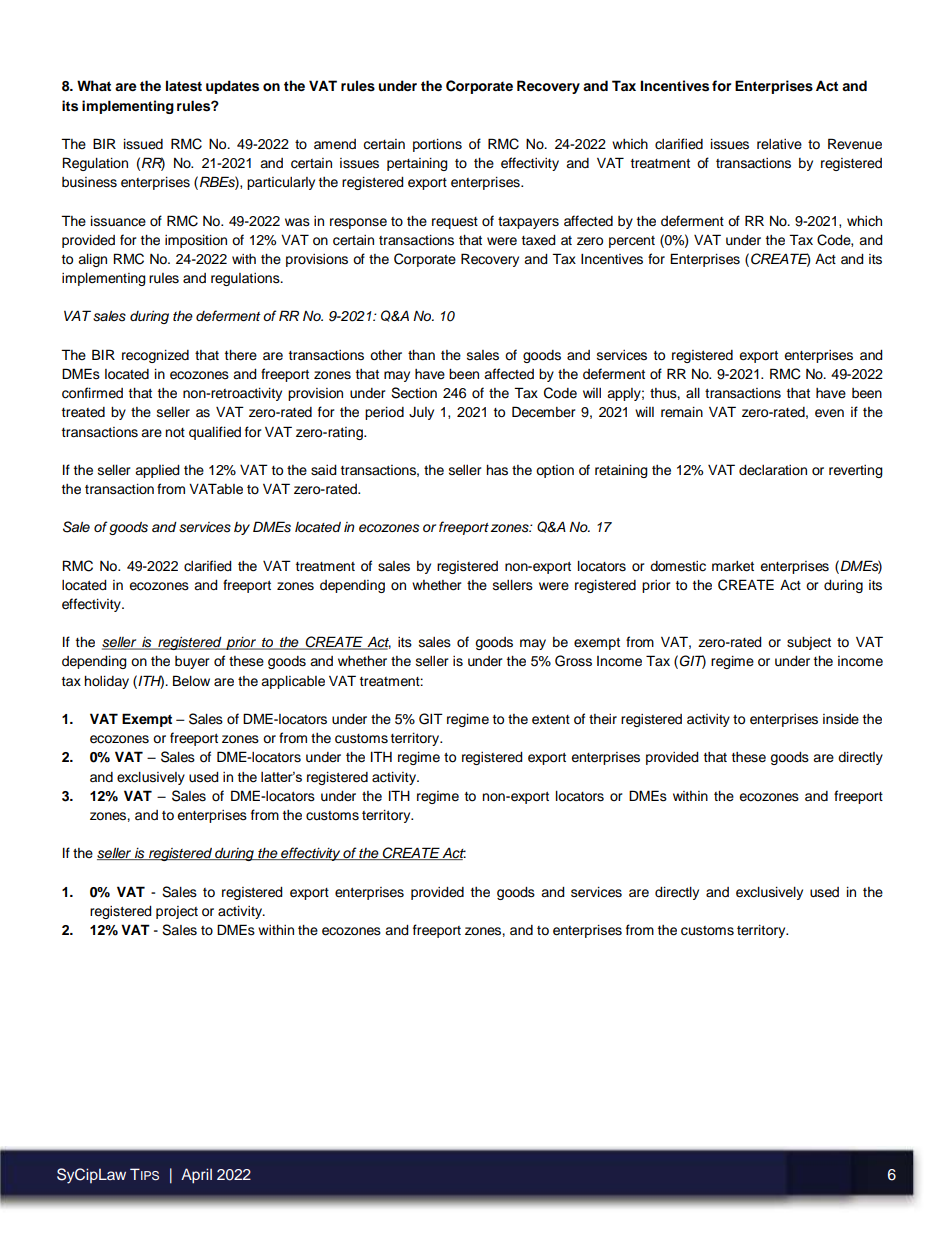  I want to click on Gross, so click(573, 661).
